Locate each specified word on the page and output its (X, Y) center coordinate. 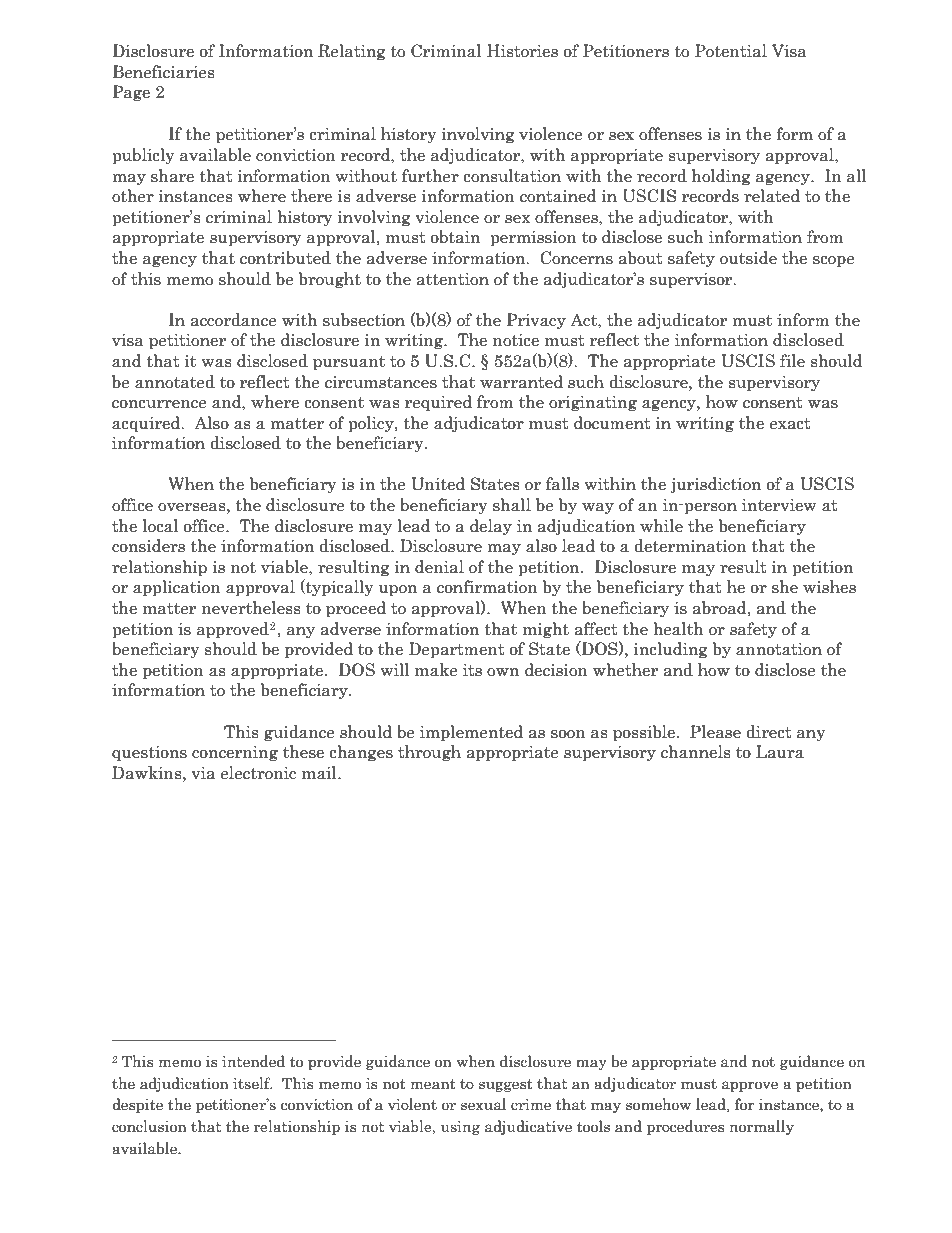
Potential (731, 51)
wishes (829, 587)
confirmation (487, 587)
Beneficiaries (164, 72)
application (177, 588)
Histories (522, 51)
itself (252, 1083)
